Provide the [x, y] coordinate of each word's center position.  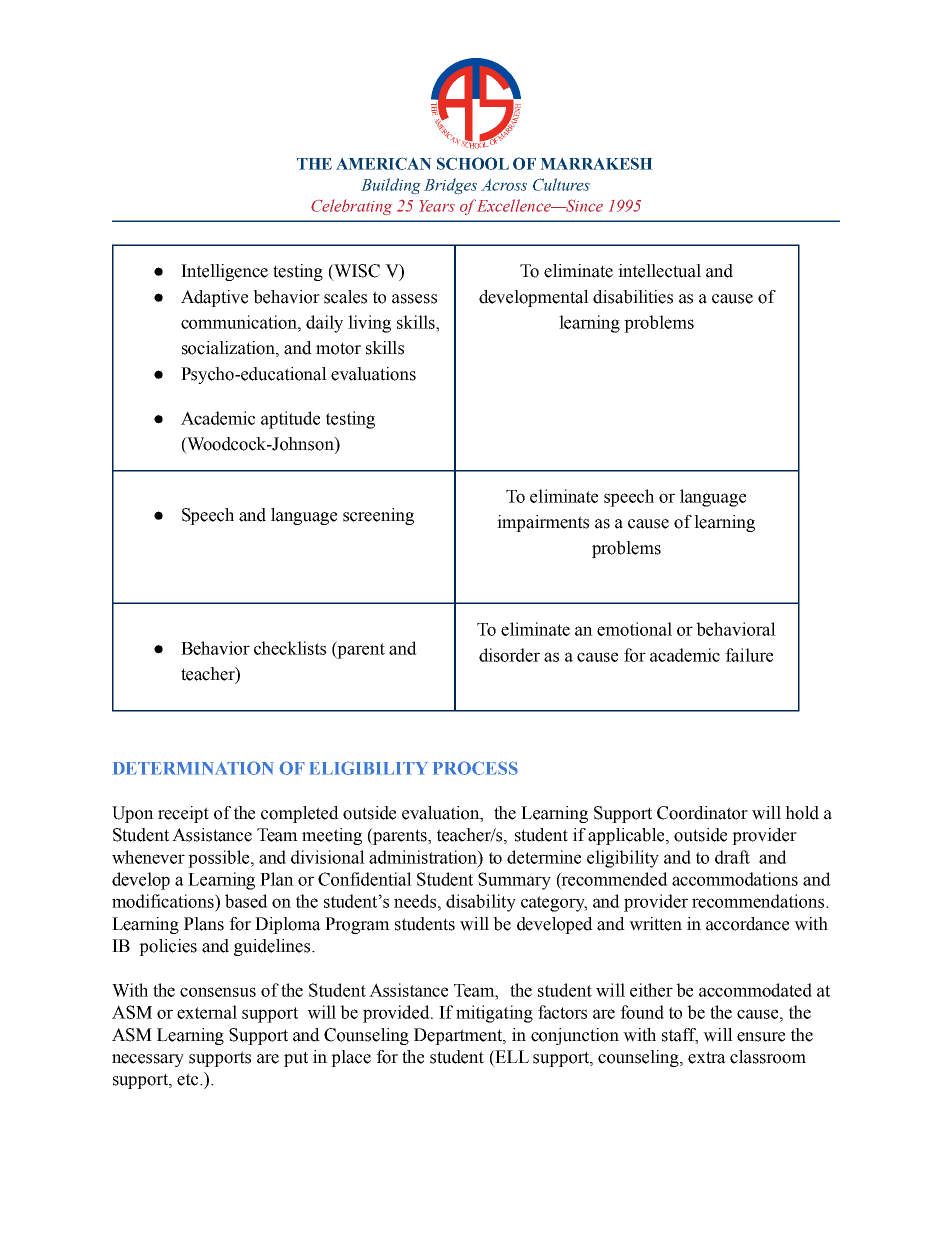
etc [189, 1079]
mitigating [494, 1014]
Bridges [450, 186]
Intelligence [224, 272]
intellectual [659, 271]
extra [707, 1057]
